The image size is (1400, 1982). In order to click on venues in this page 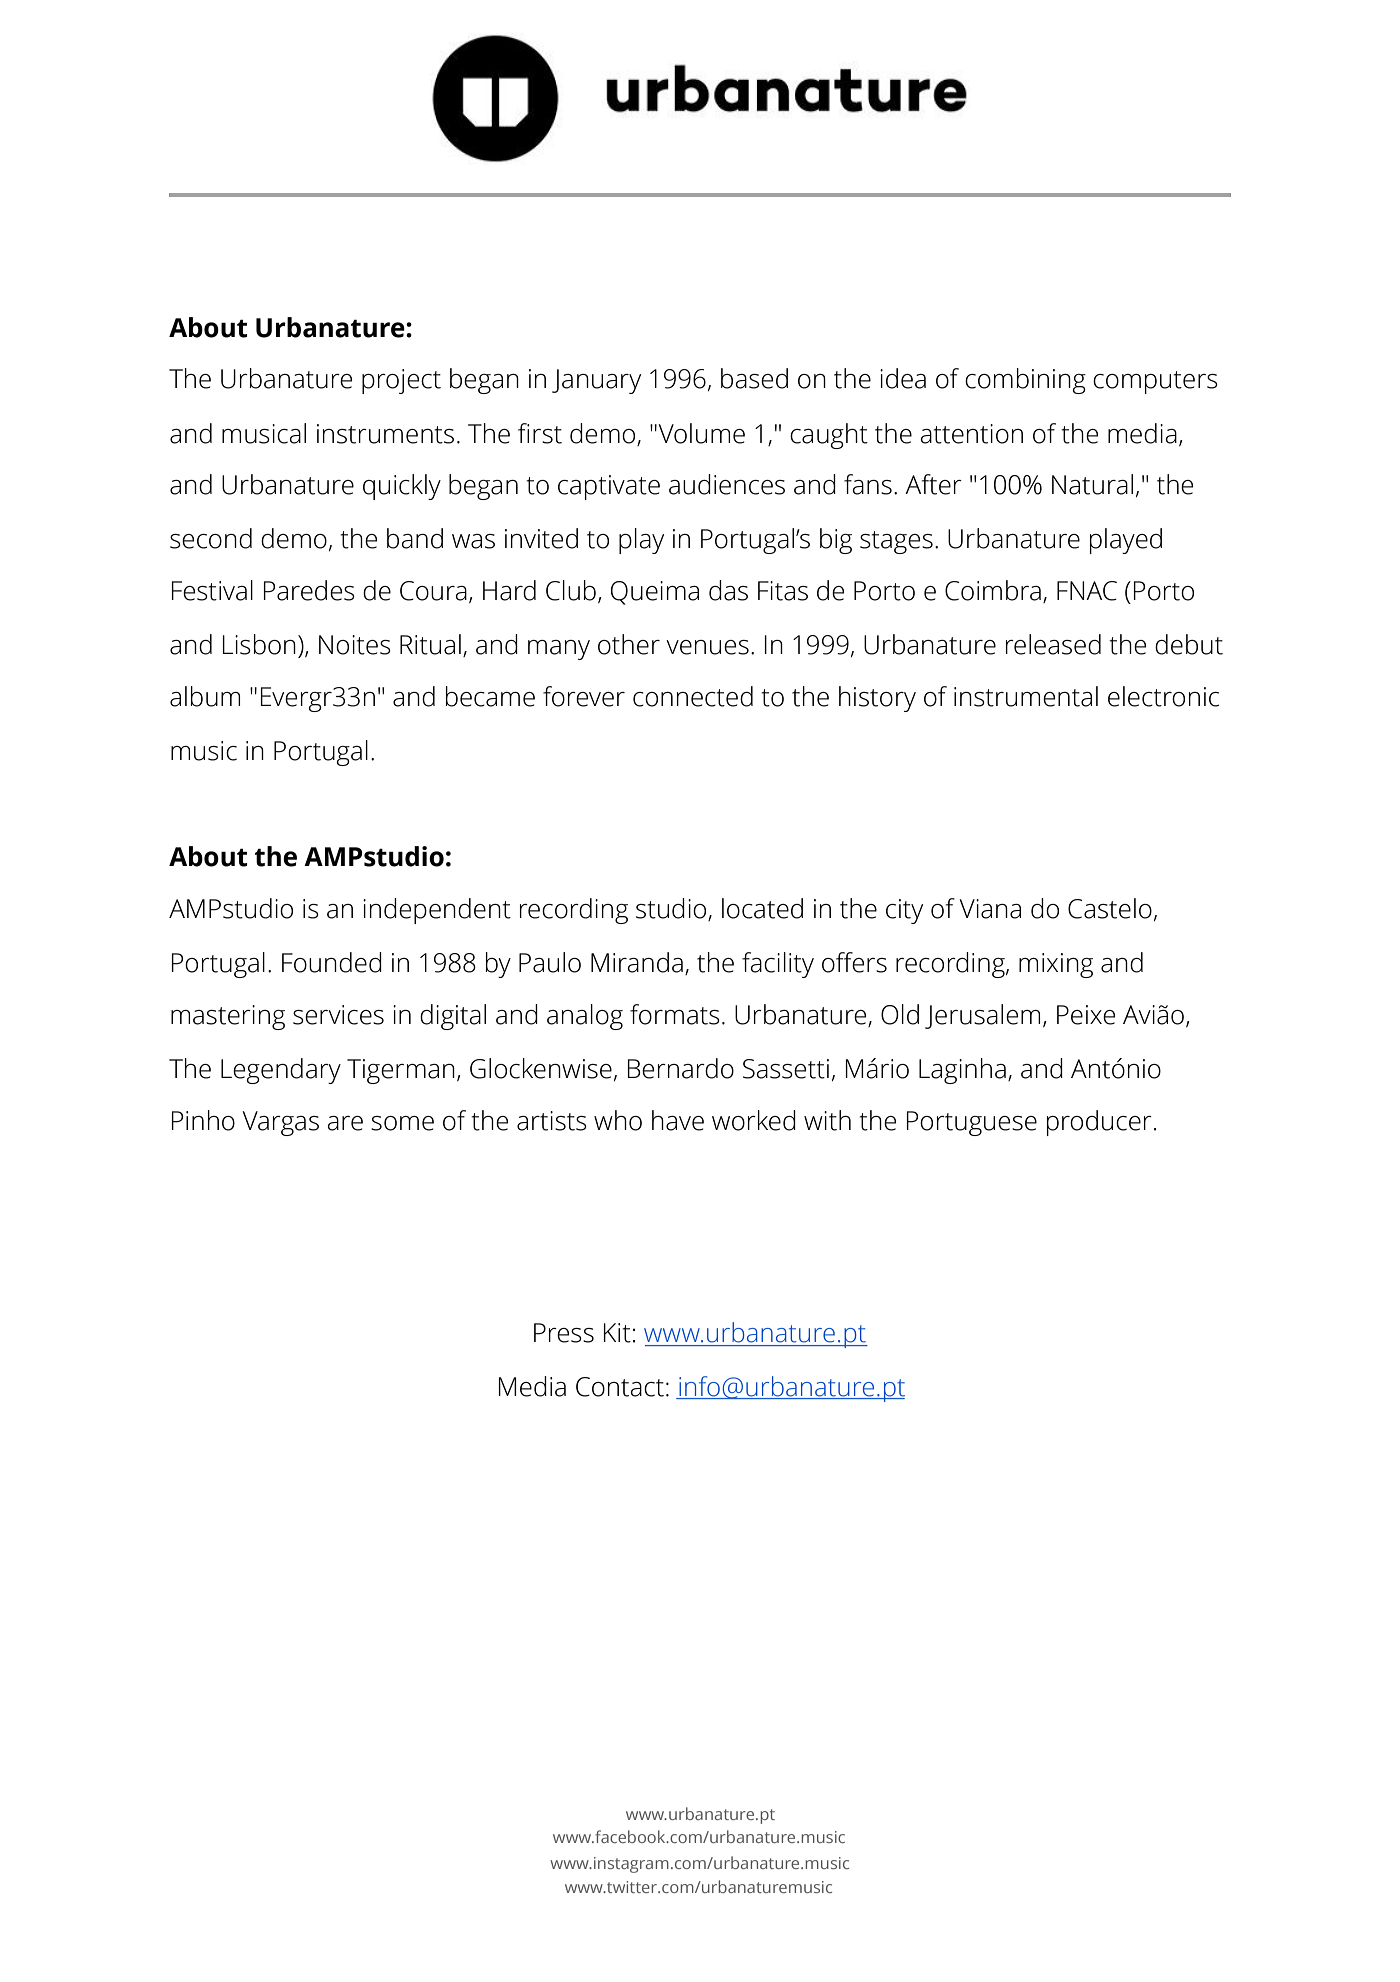, I will do `click(707, 647)`.
